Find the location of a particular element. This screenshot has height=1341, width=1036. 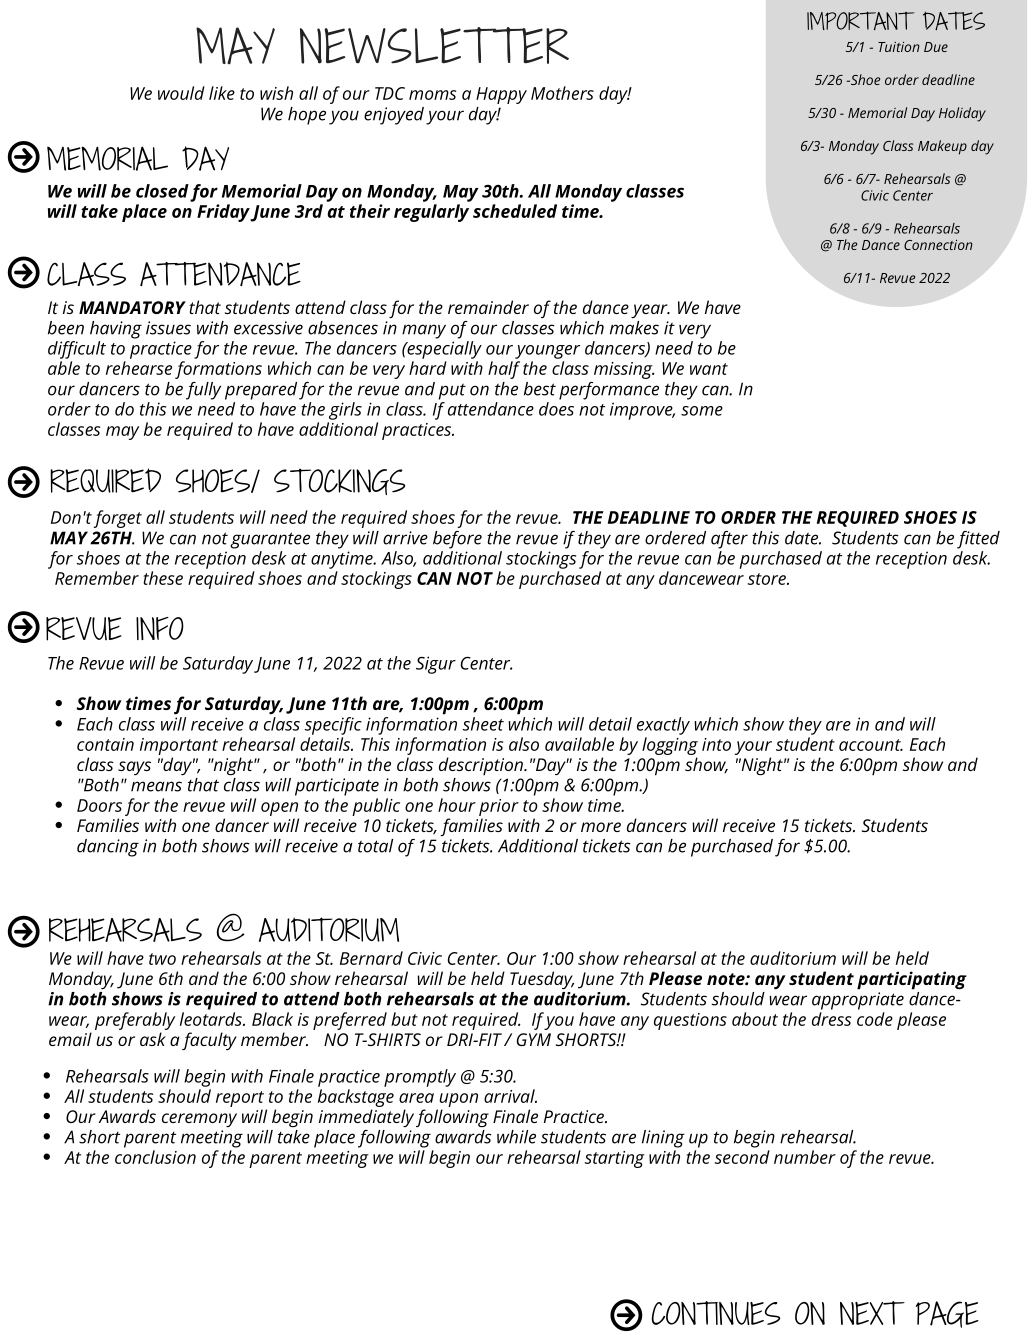

sheet is located at coordinates (483, 724).
